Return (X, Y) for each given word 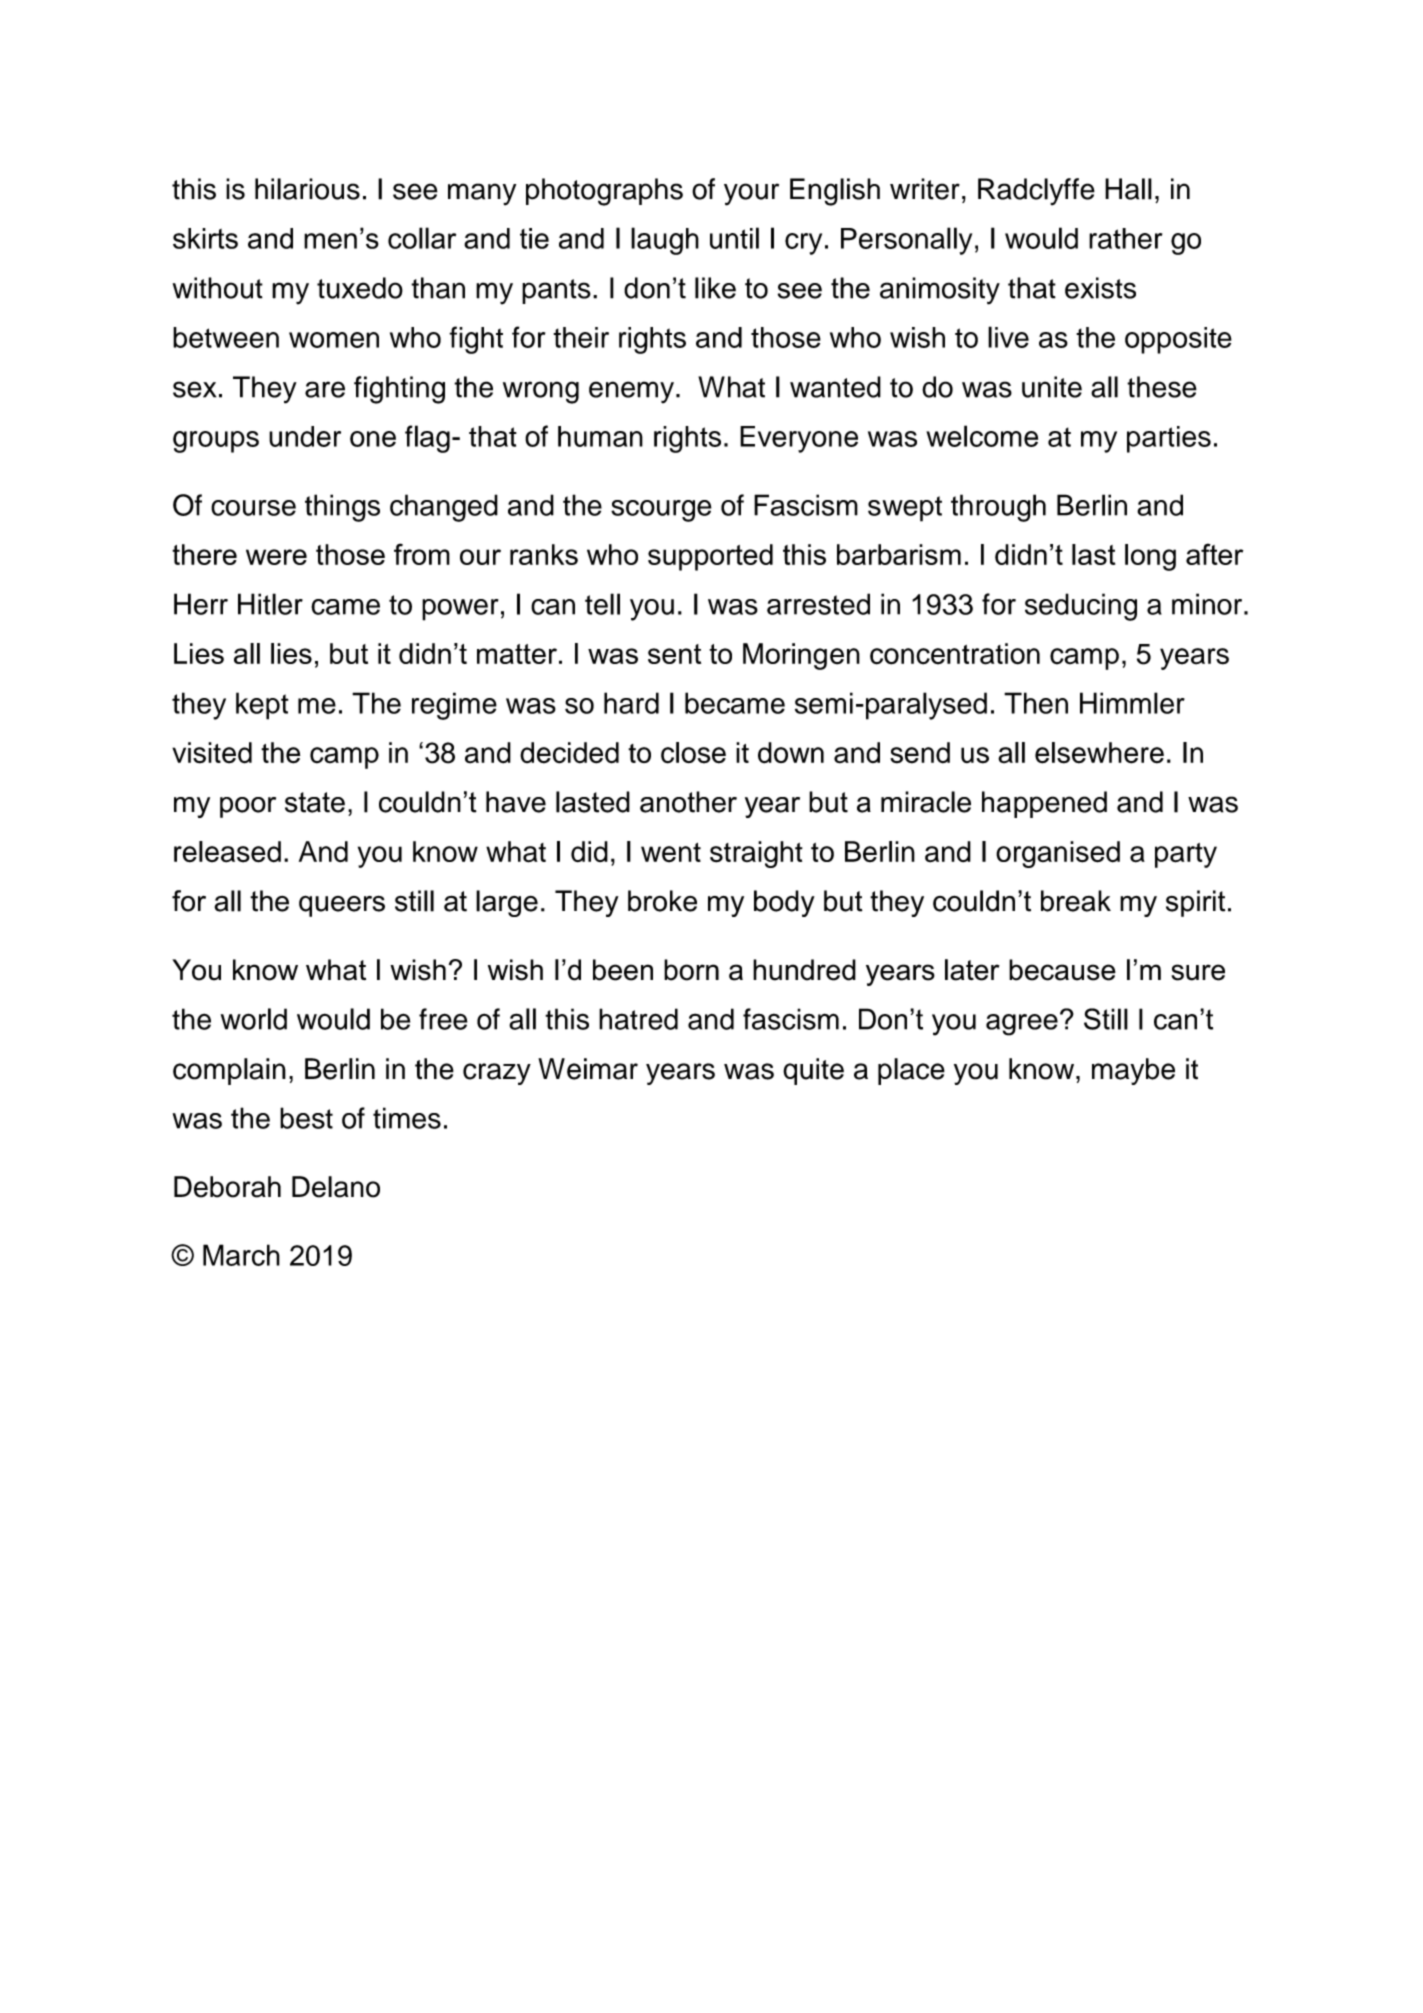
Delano (336, 1187)
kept (262, 706)
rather (1125, 238)
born (691, 970)
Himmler (1132, 703)
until (734, 238)
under (305, 436)
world (254, 1019)
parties (1169, 439)
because (1062, 970)
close (693, 753)
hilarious (307, 189)
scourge (661, 511)
